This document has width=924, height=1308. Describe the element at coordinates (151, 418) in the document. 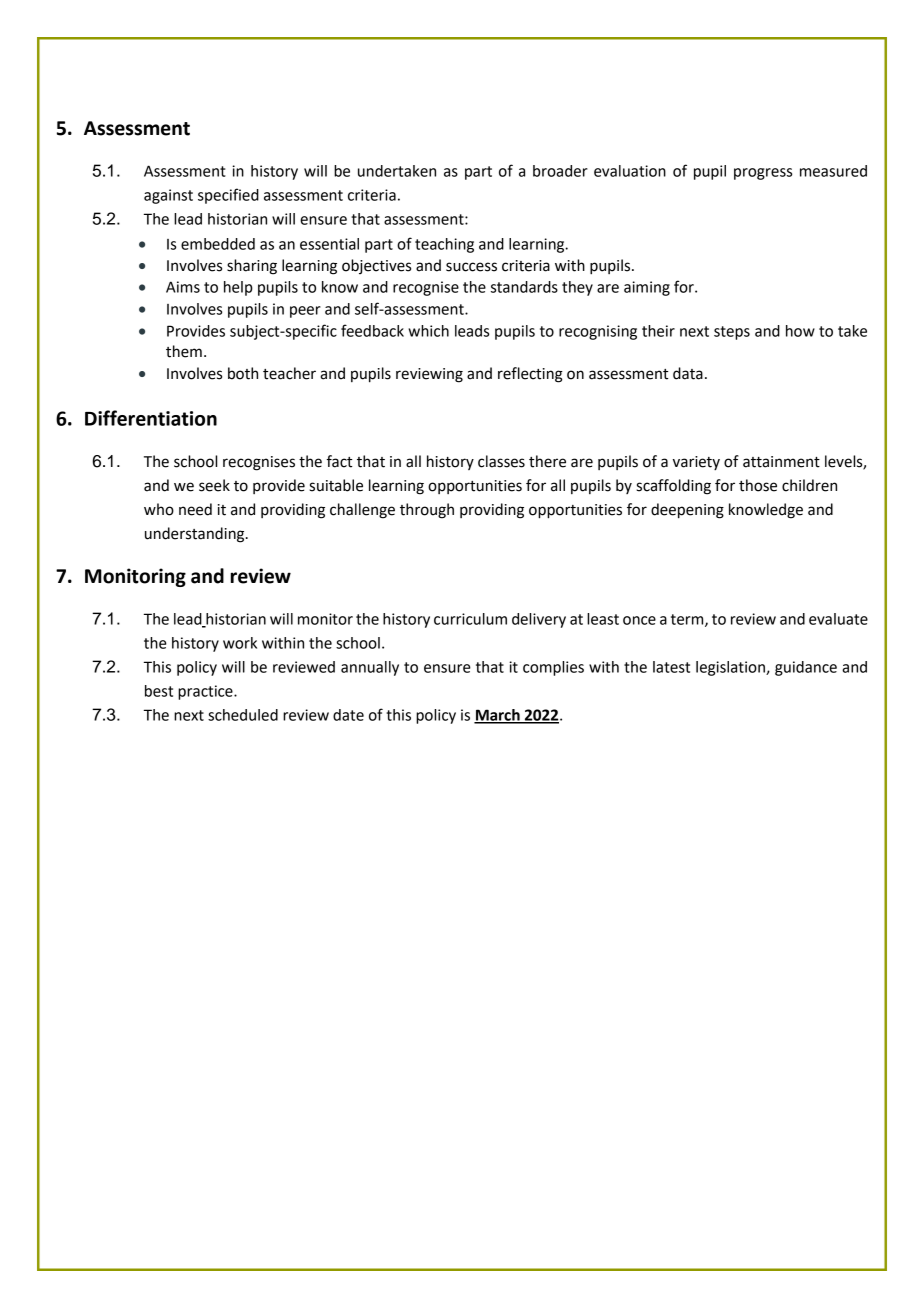

I see `Differentiation` at that location.
